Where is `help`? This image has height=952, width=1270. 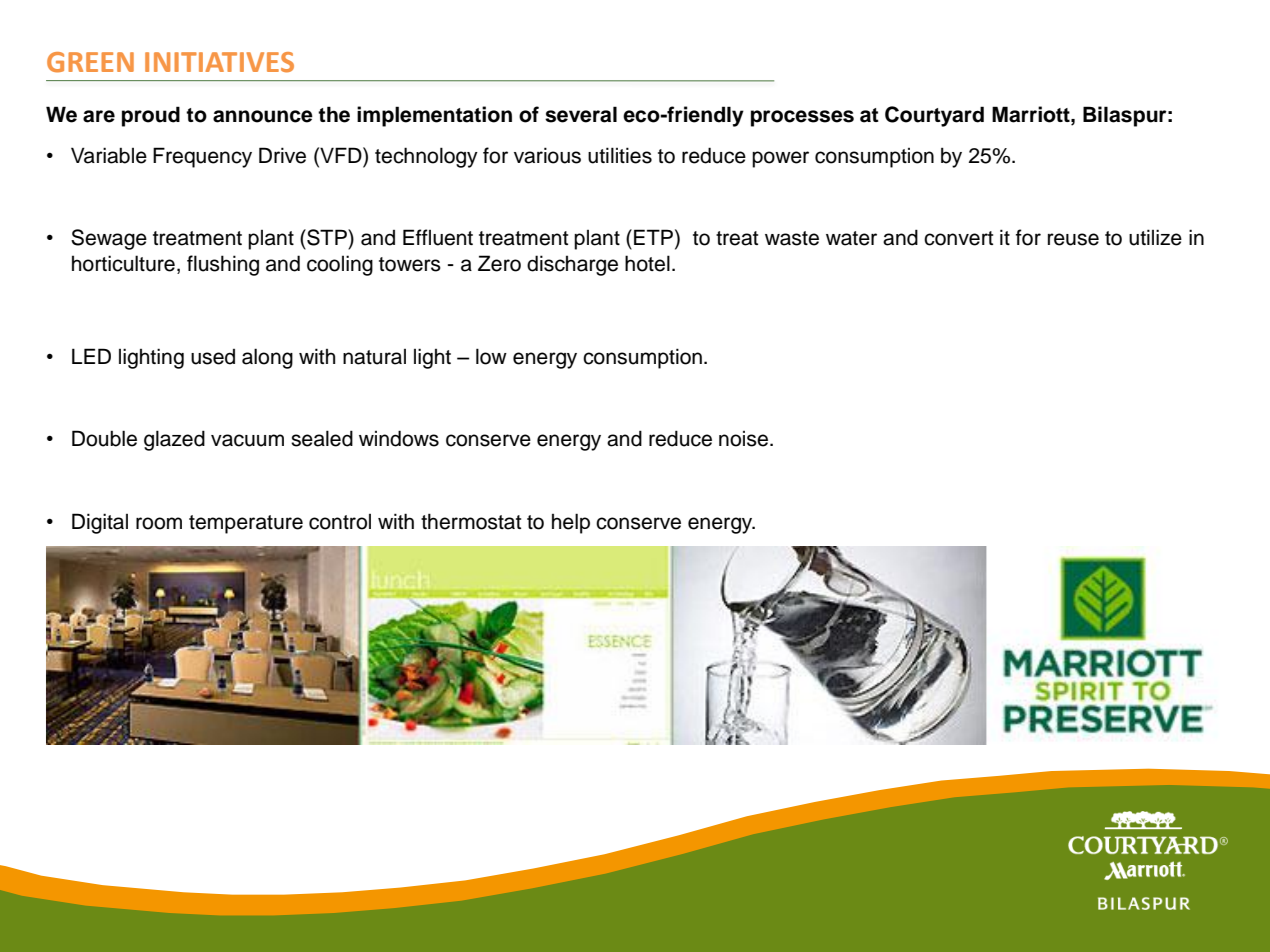 help is located at coordinates (571, 523).
